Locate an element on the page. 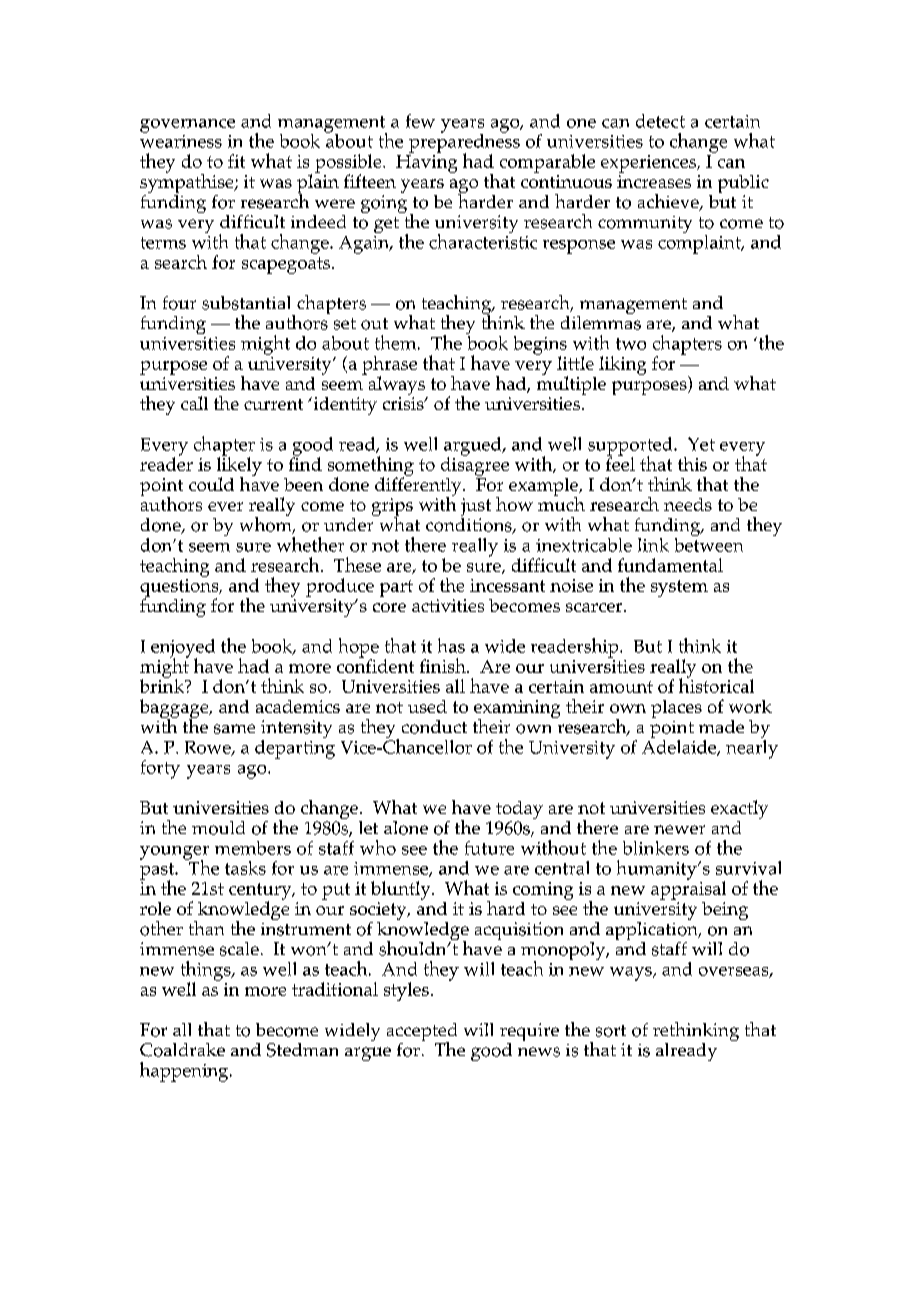  newer is located at coordinates (679, 829).
